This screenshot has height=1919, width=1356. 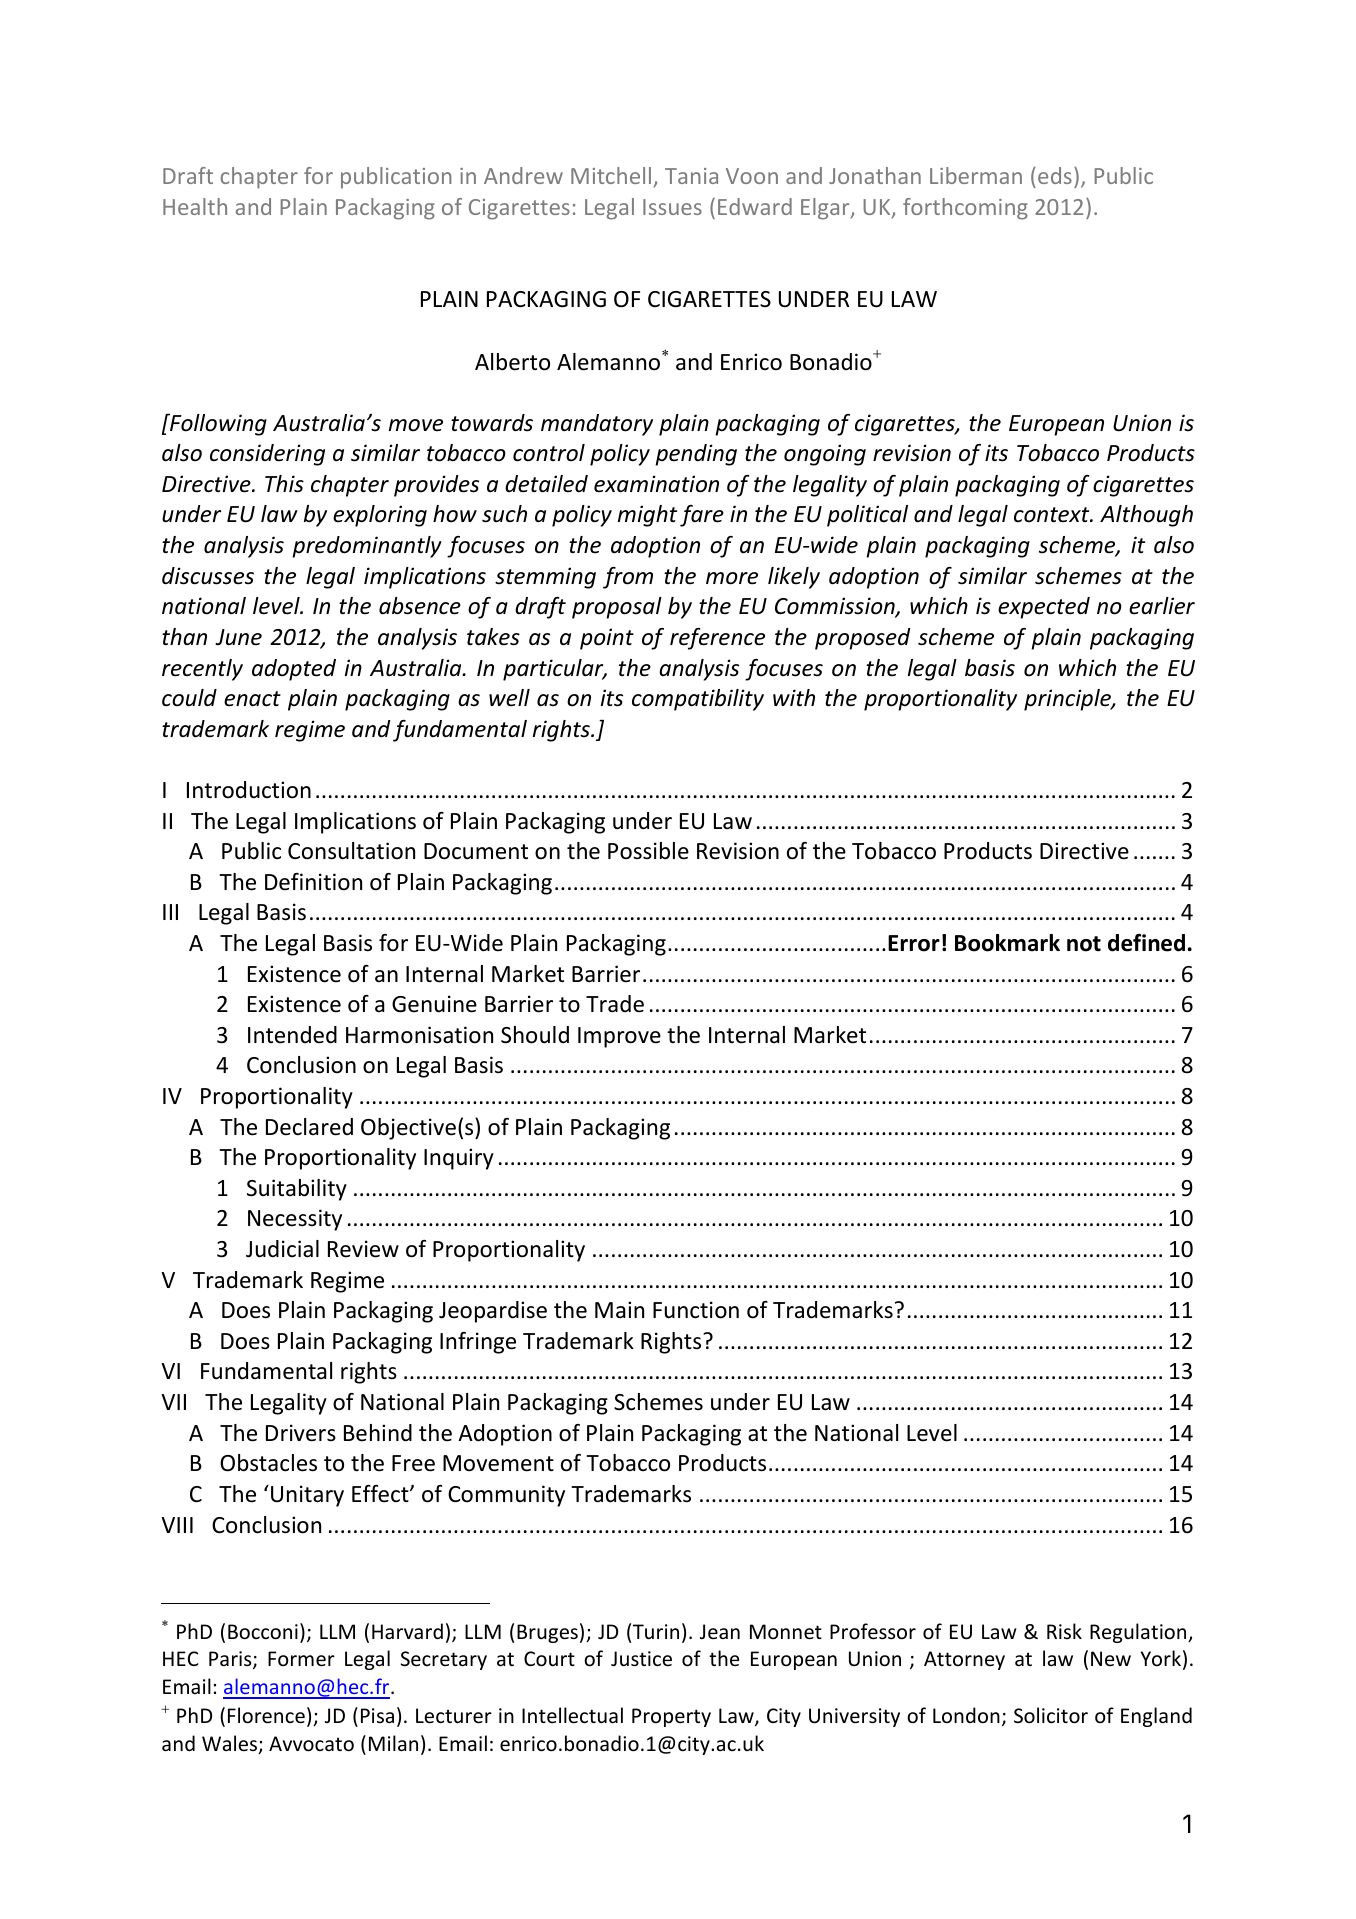 I want to click on Improve, so click(x=619, y=1037).
